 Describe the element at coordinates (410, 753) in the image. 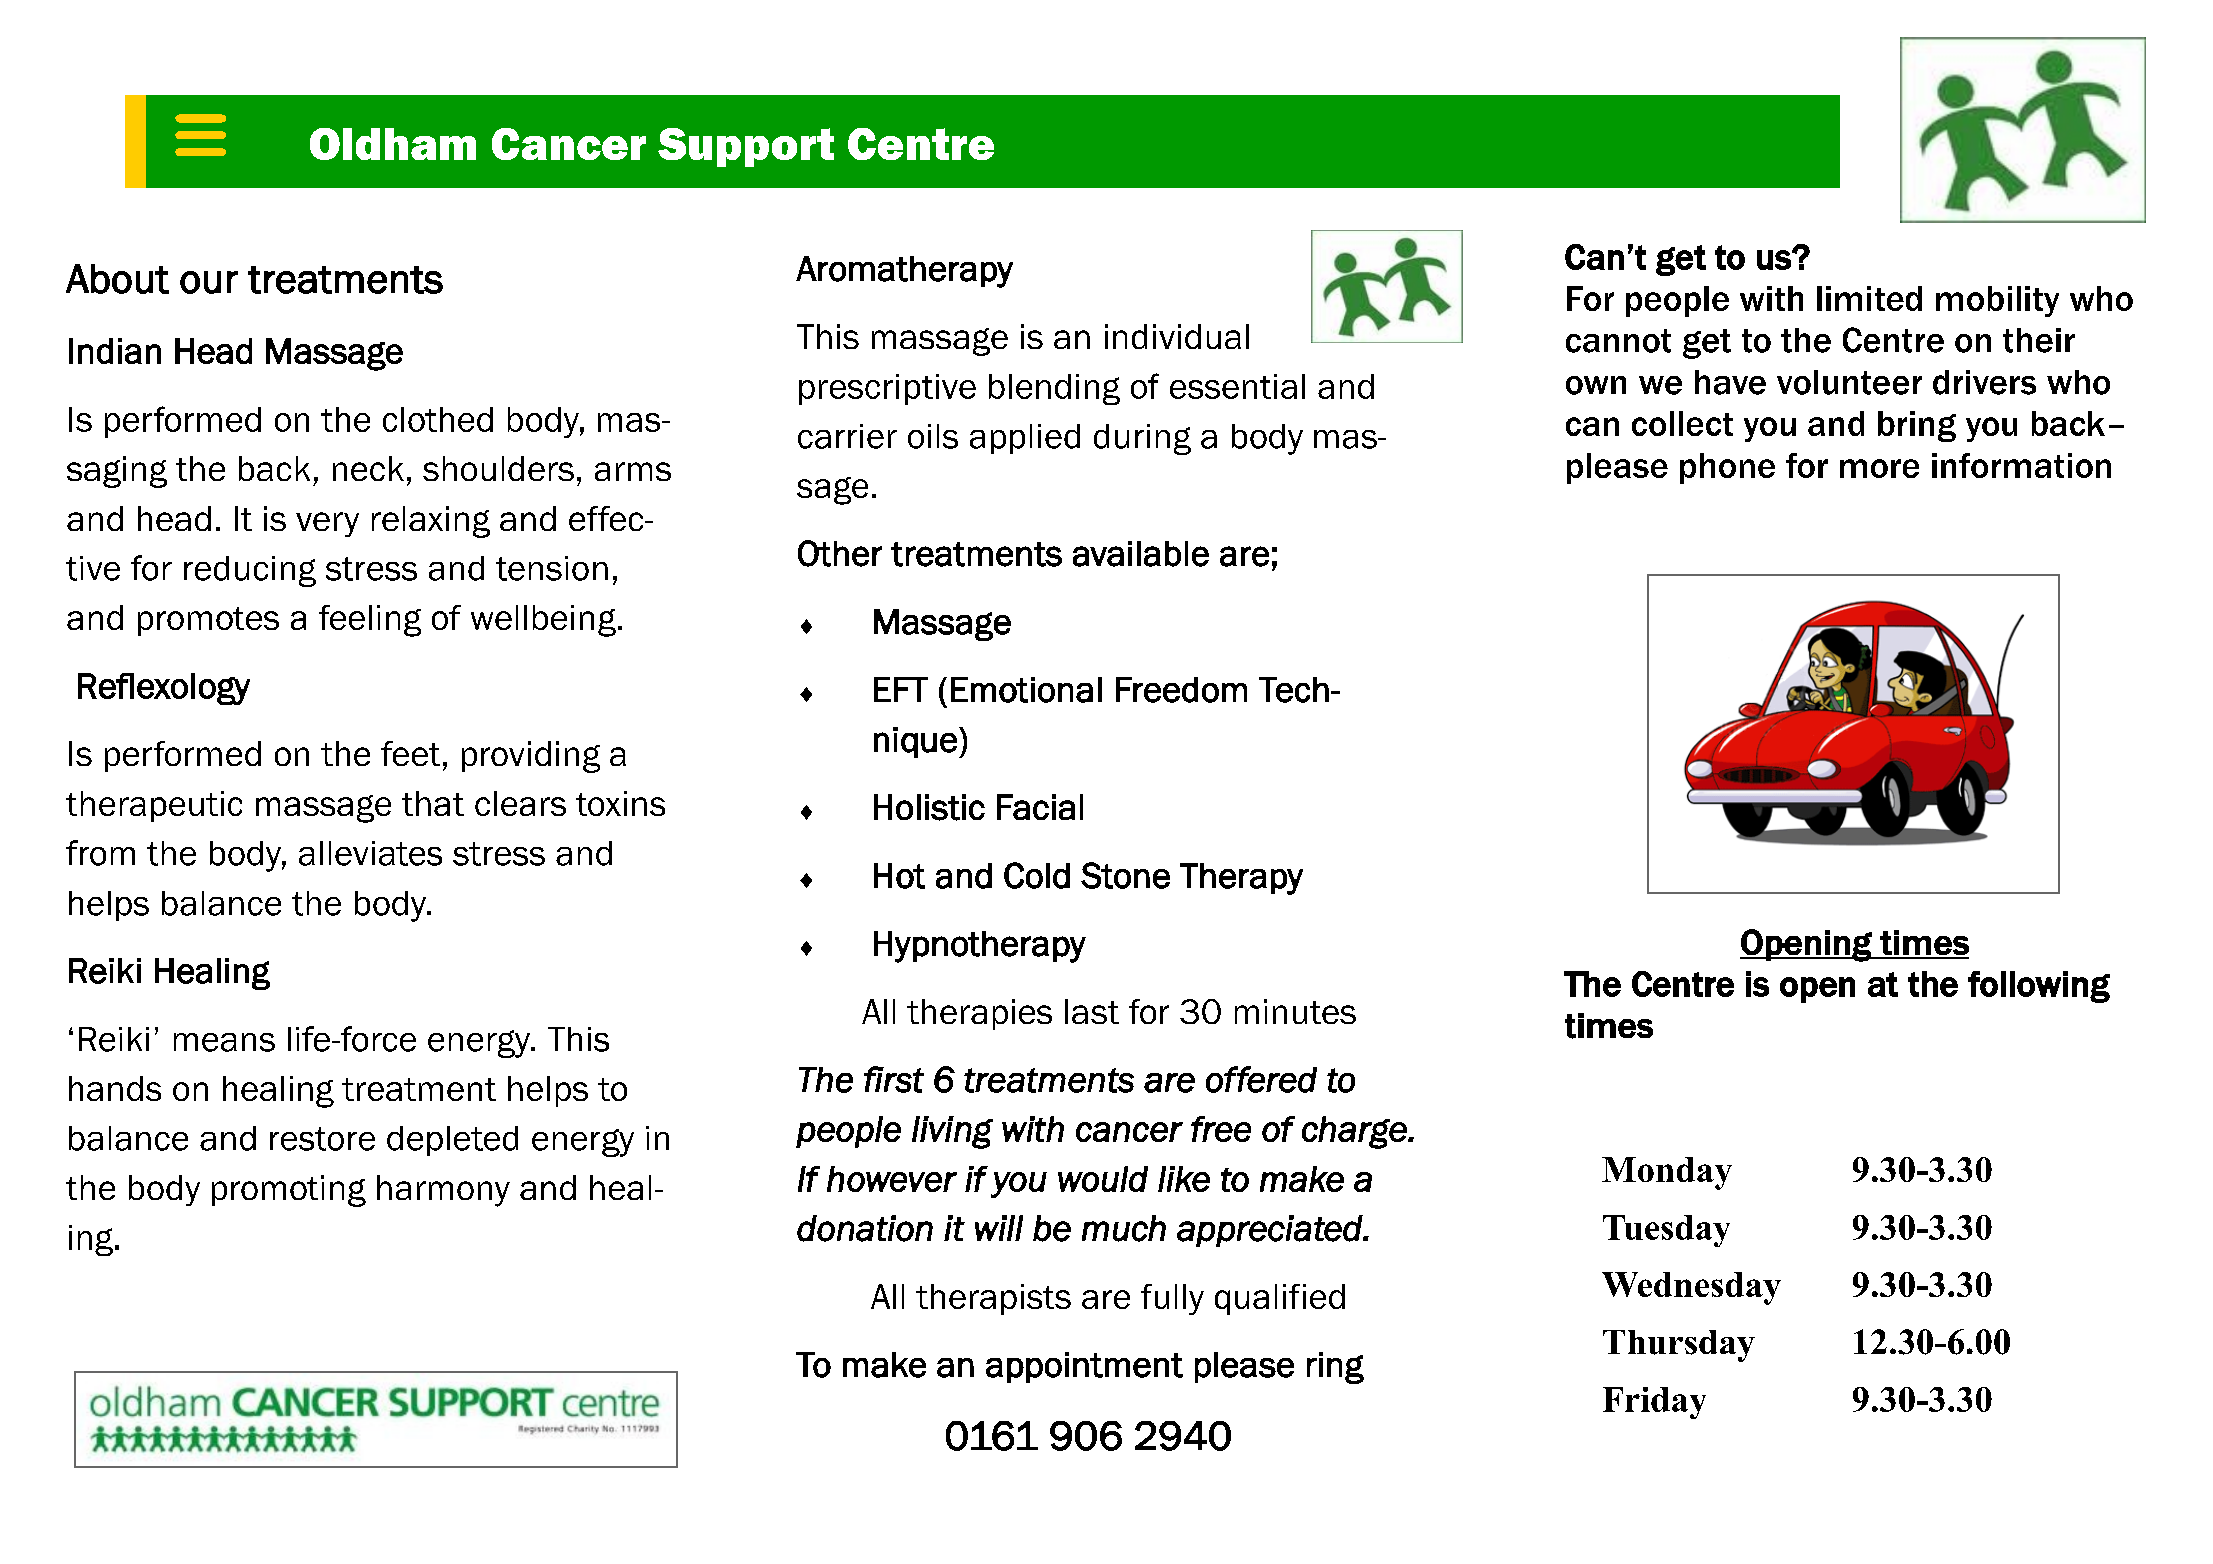

I see `feet` at that location.
